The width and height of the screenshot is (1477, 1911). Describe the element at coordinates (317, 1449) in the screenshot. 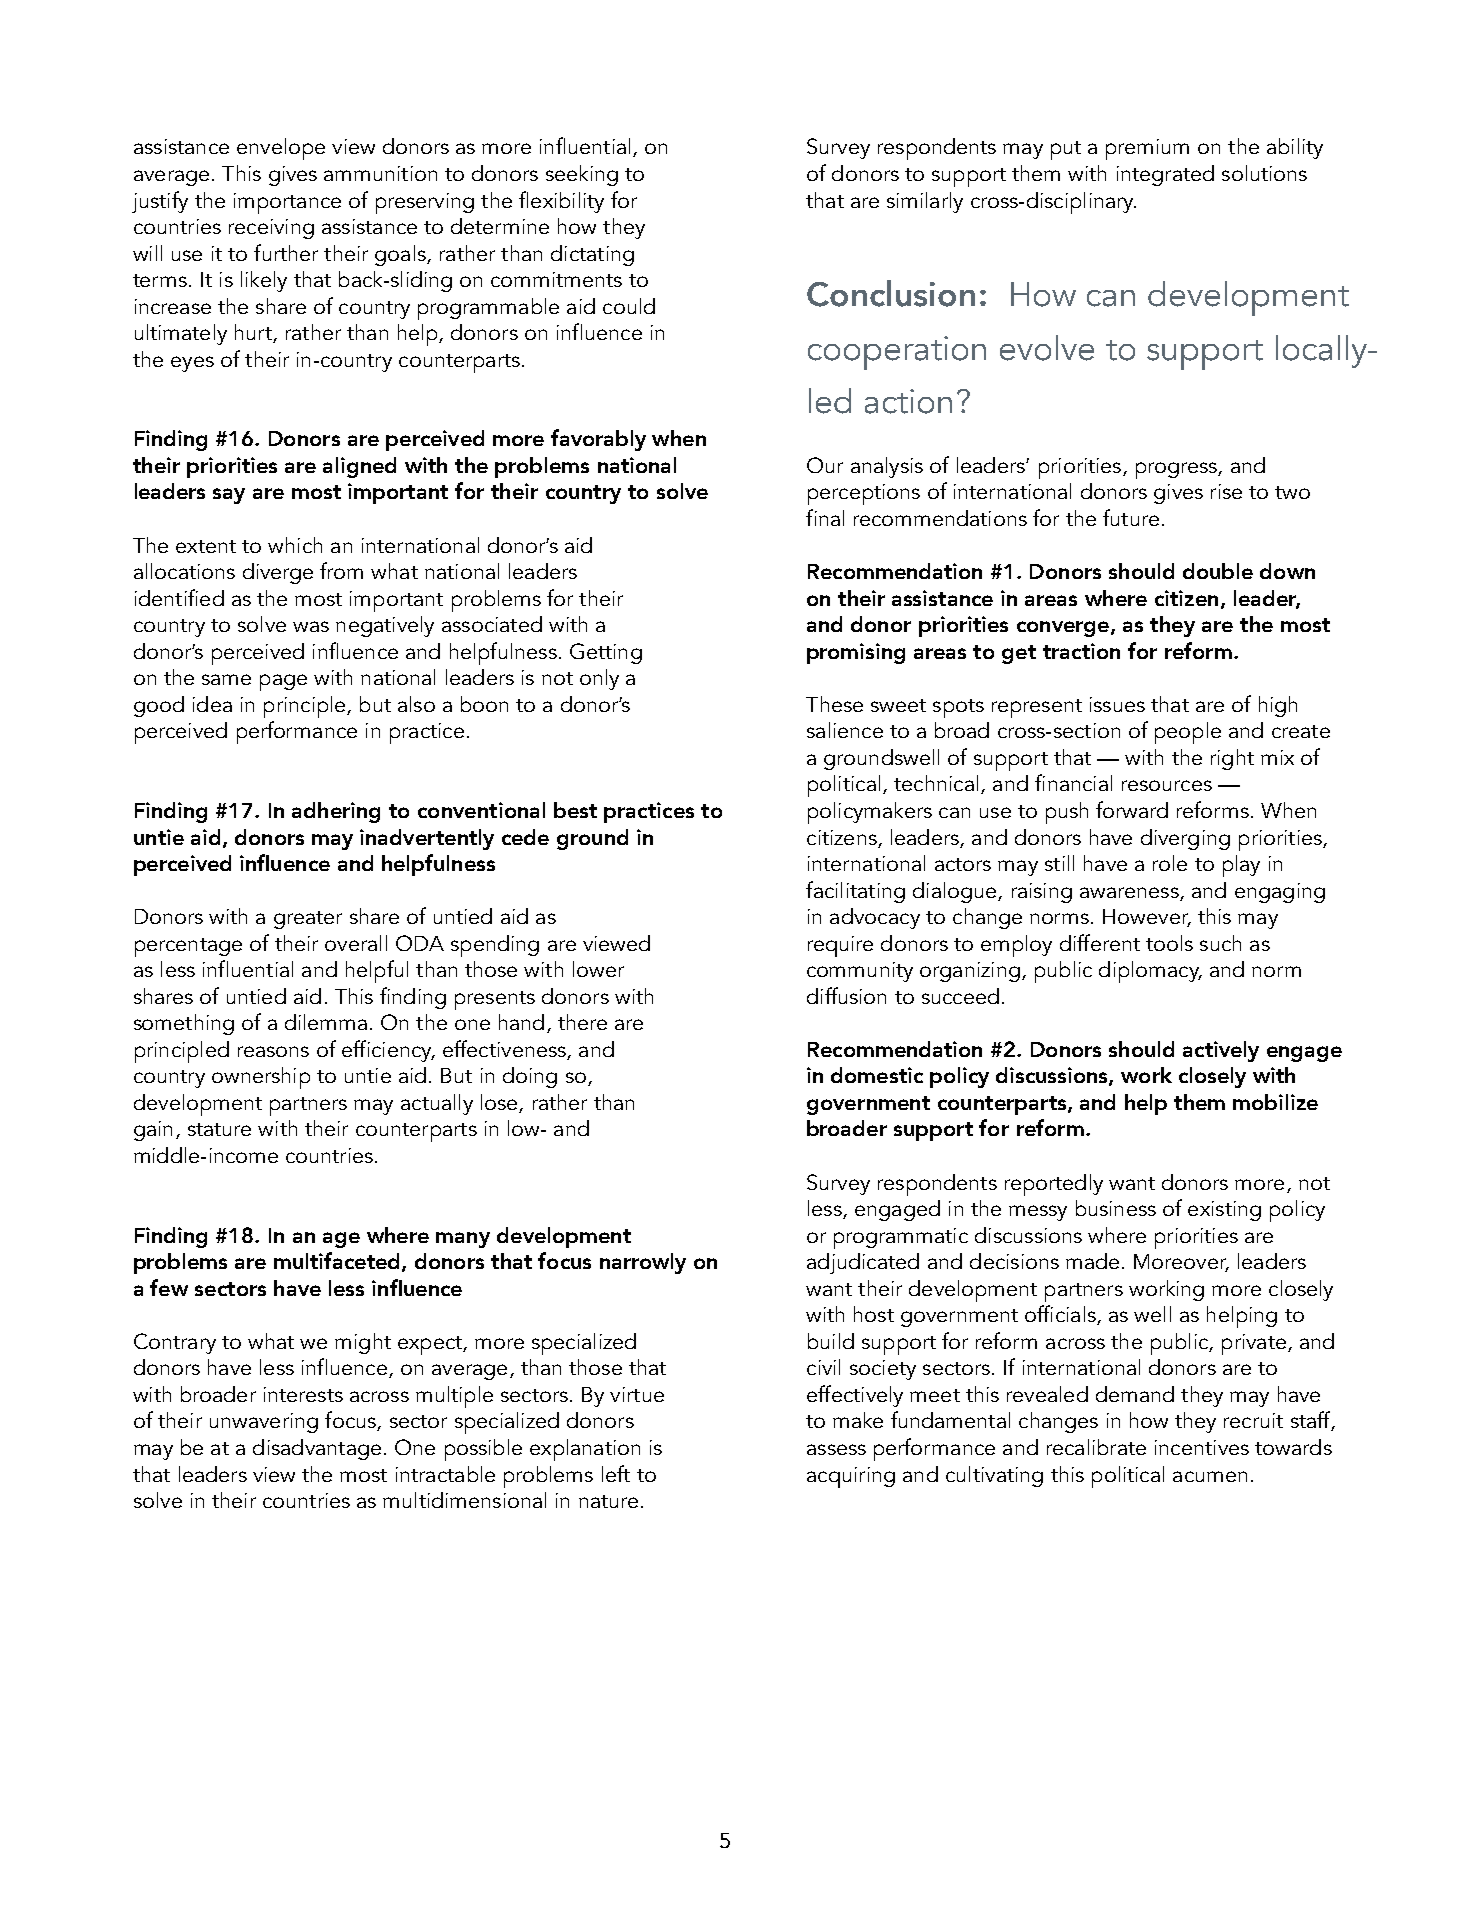

I see `disadvantage` at that location.
